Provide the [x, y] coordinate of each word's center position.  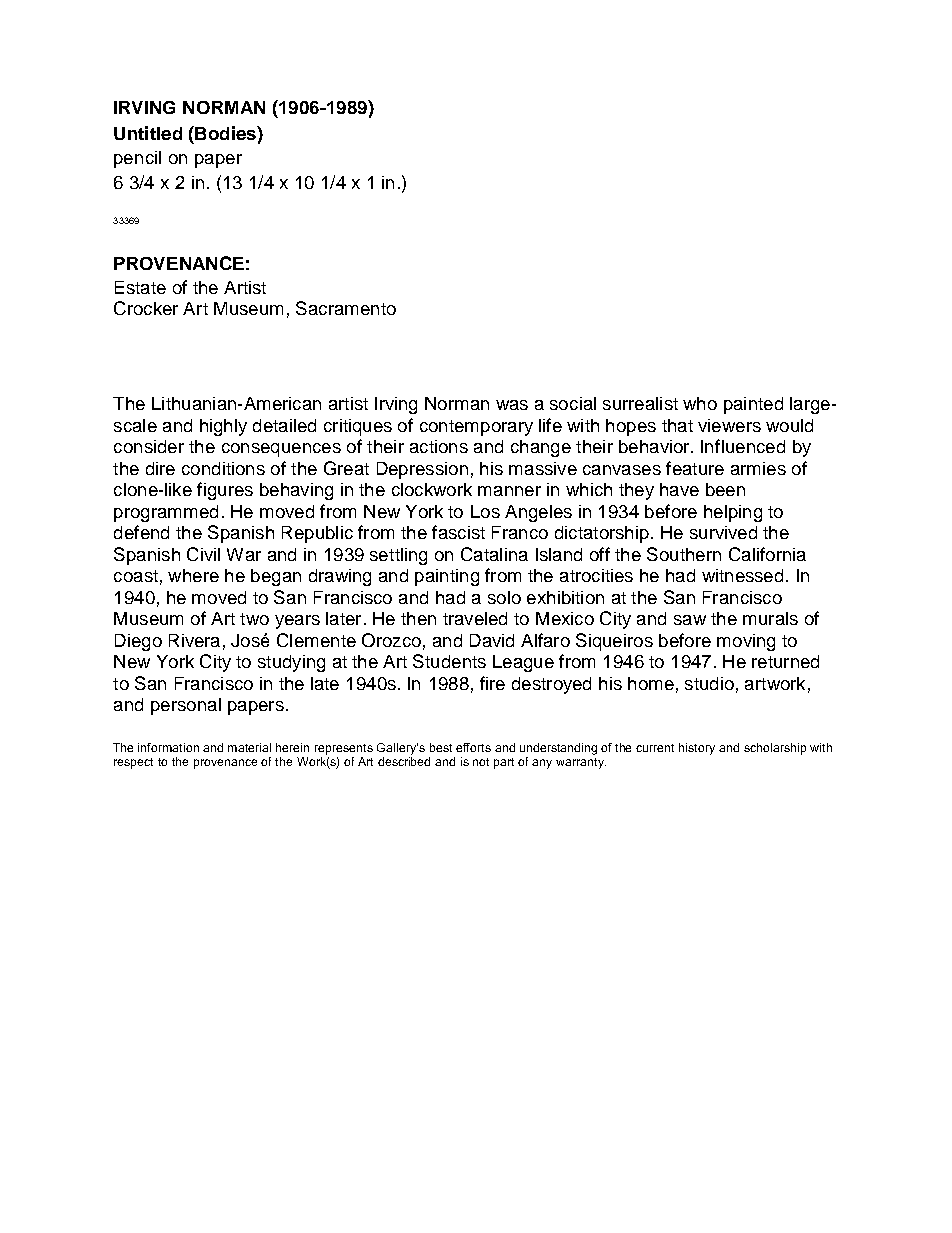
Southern [684, 554]
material [249, 747]
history [697, 749]
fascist [458, 532]
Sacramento [346, 308]
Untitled [148, 133]
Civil [203, 554]
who [700, 403]
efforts [473, 747]
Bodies [225, 133]
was [512, 405]
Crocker [146, 308]
